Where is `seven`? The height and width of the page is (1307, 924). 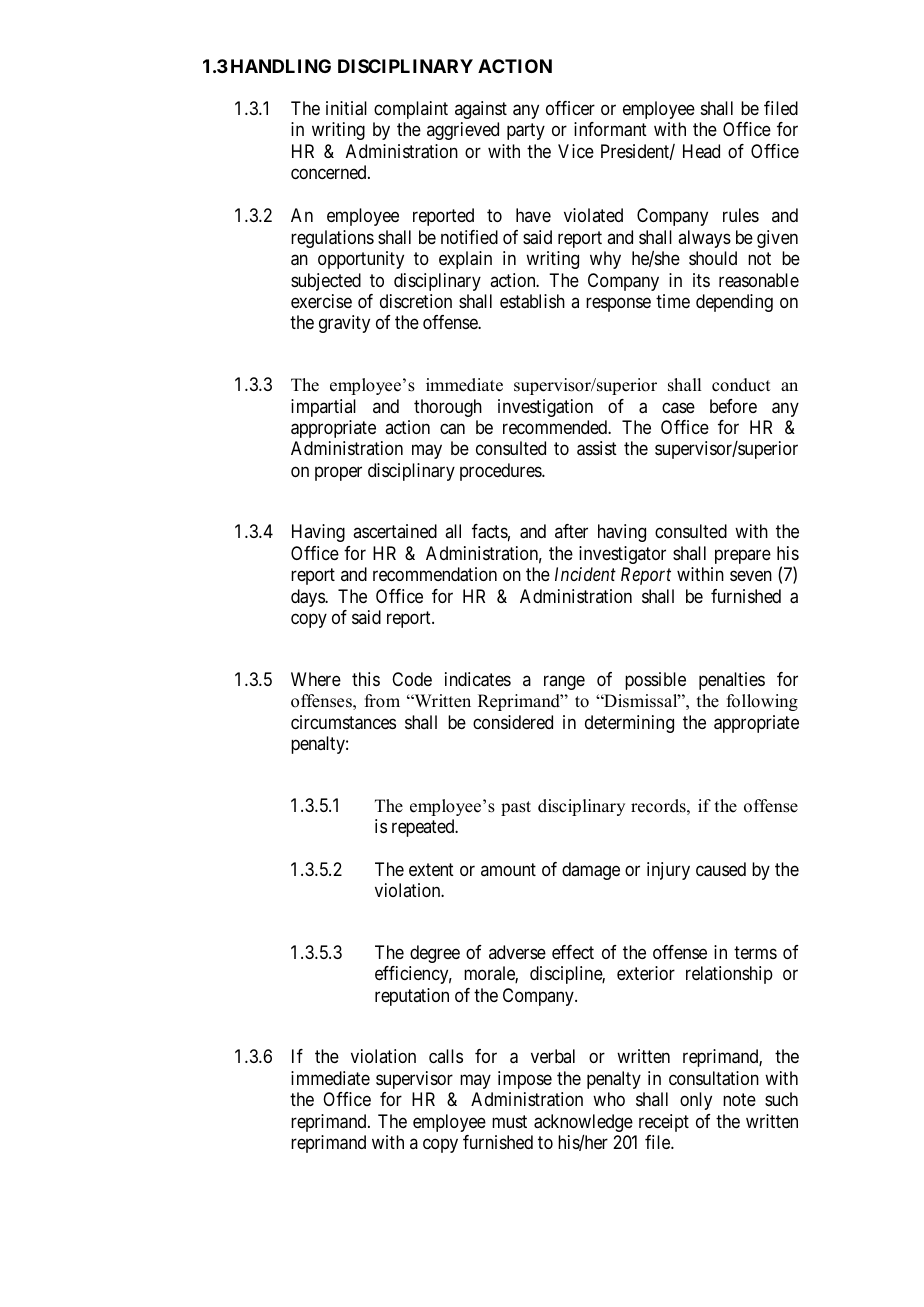
seven is located at coordinates (751, 576).
